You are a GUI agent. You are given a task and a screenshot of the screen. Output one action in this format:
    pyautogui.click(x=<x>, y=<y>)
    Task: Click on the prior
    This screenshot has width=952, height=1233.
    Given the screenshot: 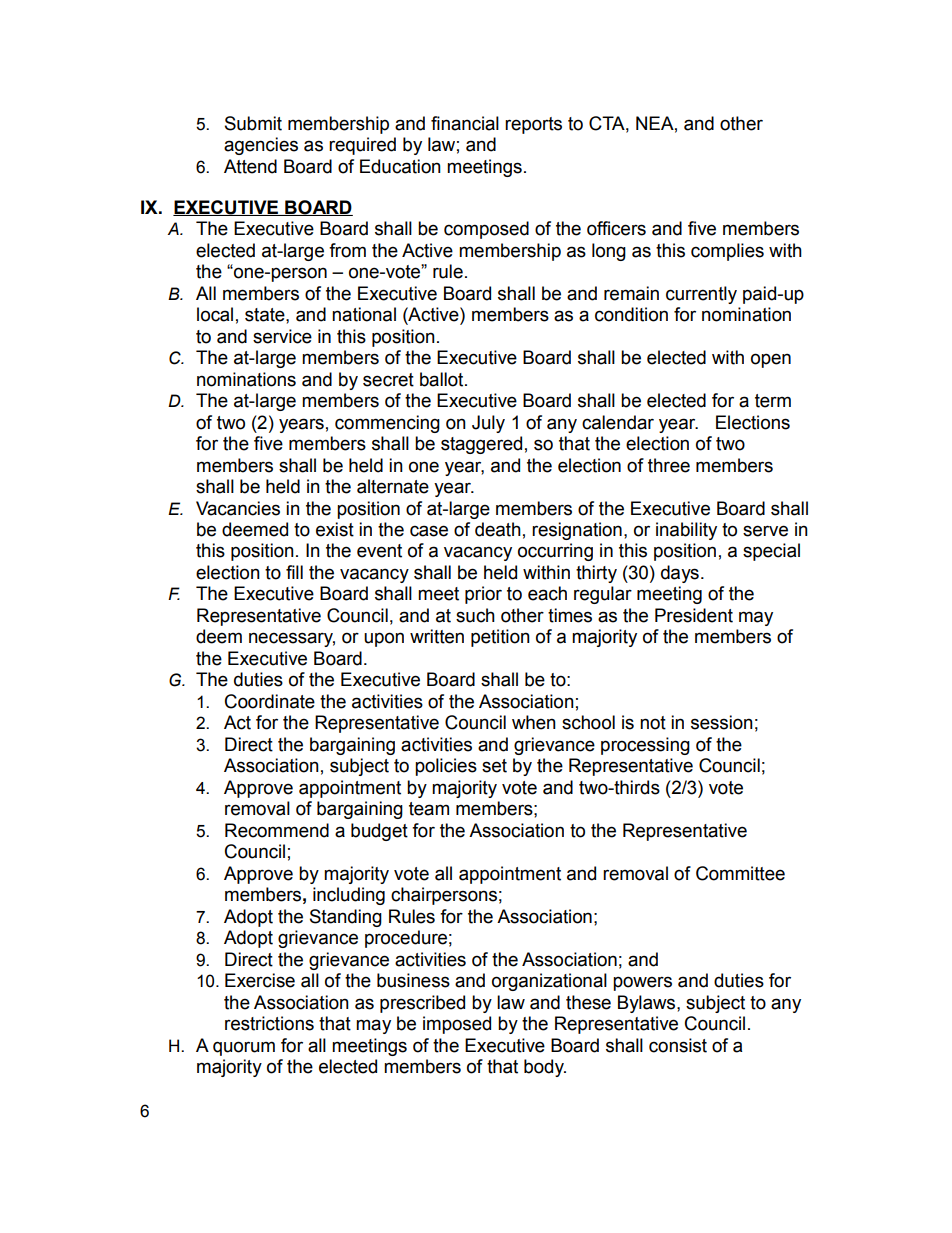 What is the action you would take?
    pyautogui.click(x=483, y=595)
